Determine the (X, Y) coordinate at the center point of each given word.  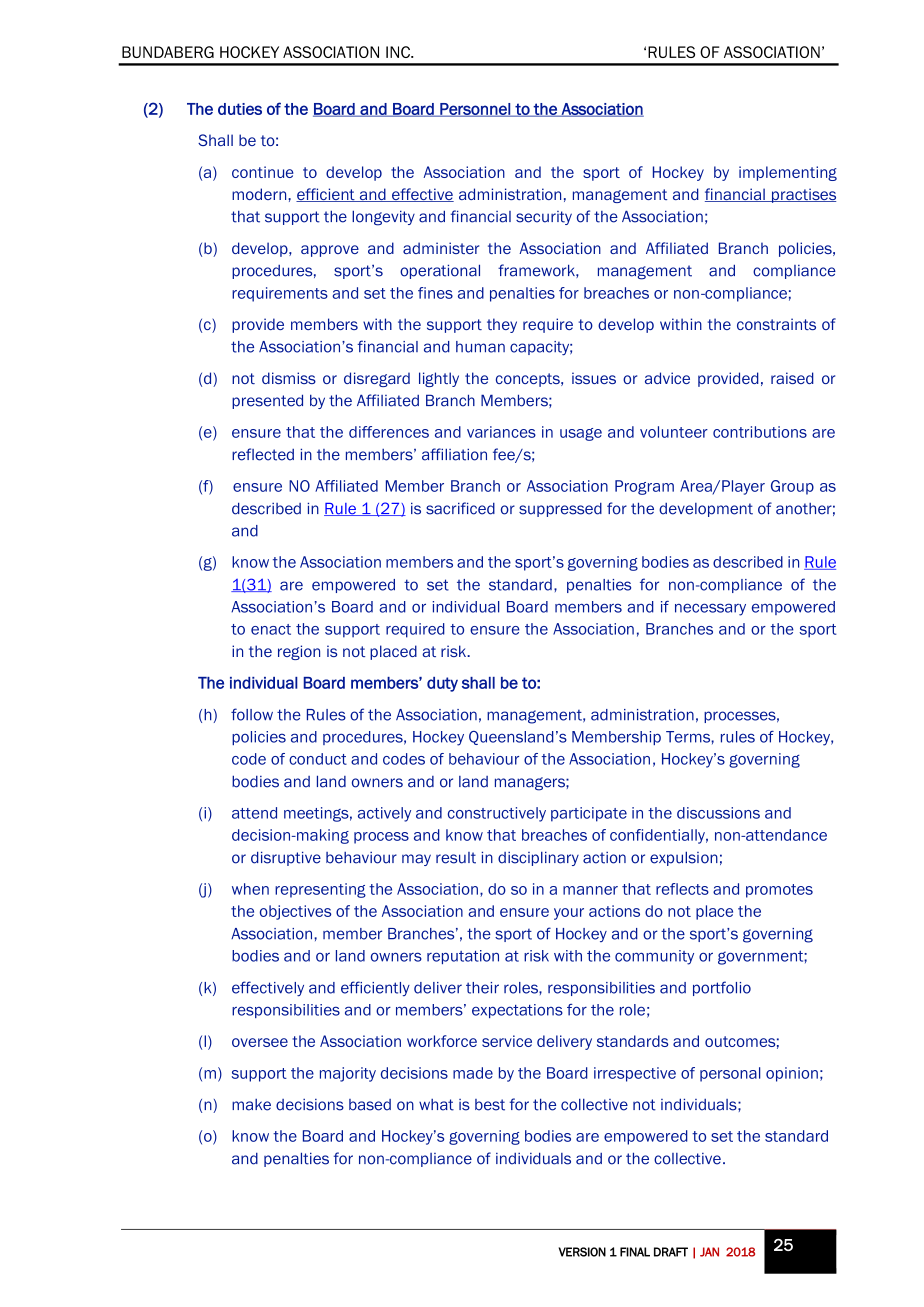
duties (240, 109)
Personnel (475, 110)
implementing (788, 173)
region (299, 652)
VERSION (582, 1252)
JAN (709, 1252)
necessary (710, 609)
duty (442, 684)
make (251, 1105)
